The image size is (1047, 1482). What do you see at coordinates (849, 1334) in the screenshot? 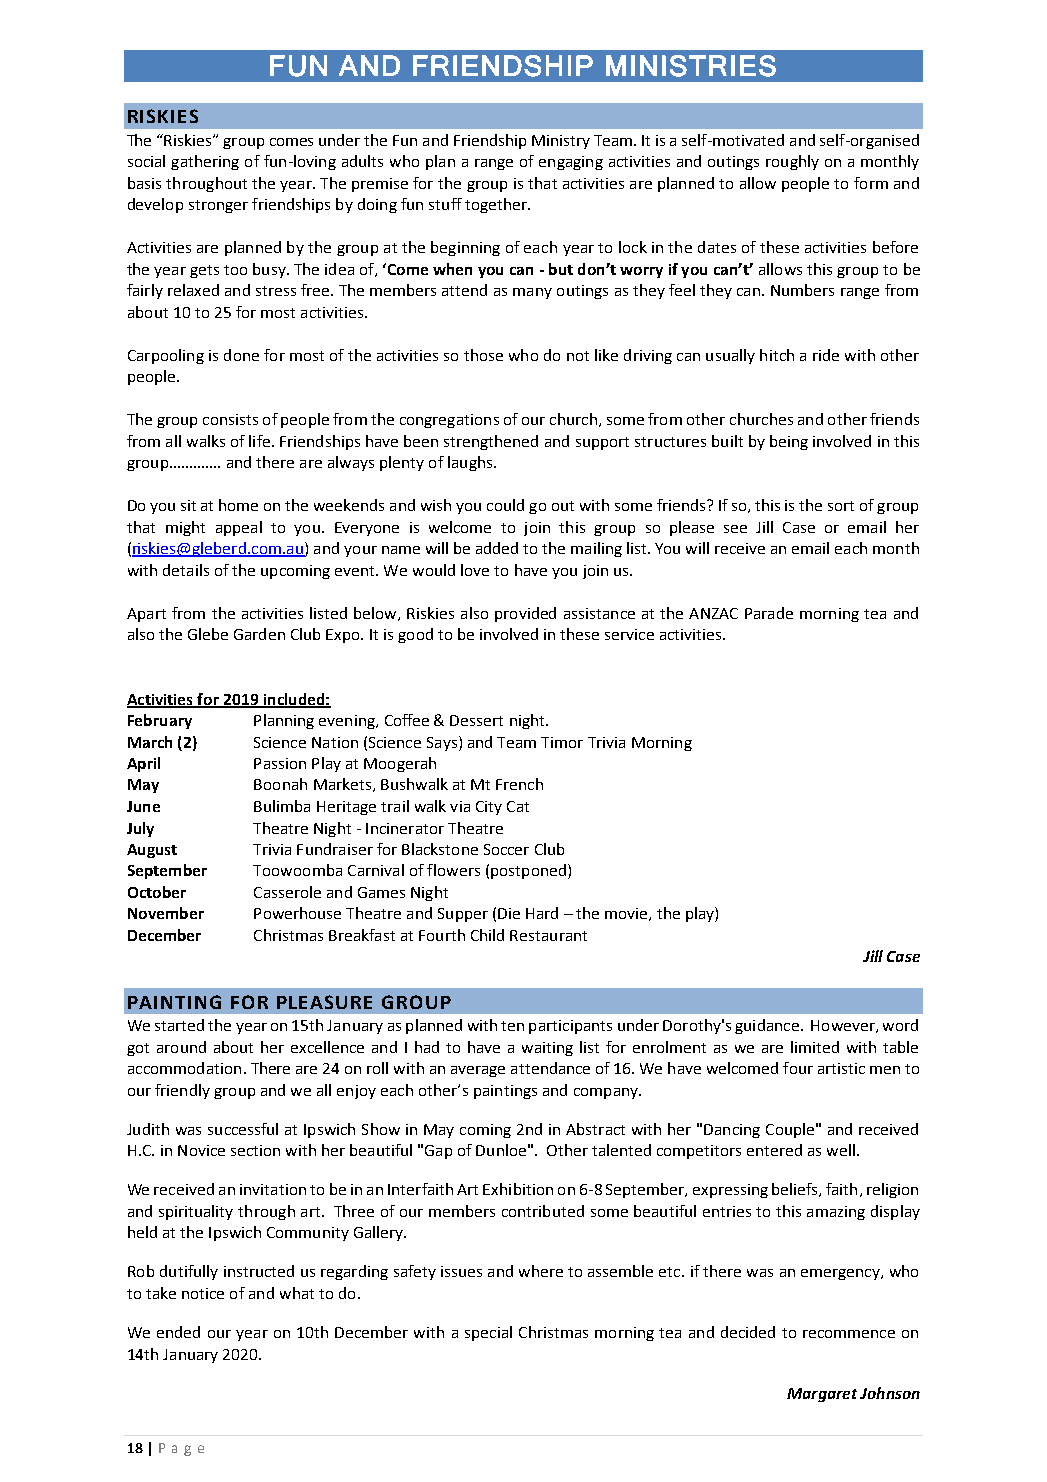
I see `recommence` at bounding box center [849, 1334].
